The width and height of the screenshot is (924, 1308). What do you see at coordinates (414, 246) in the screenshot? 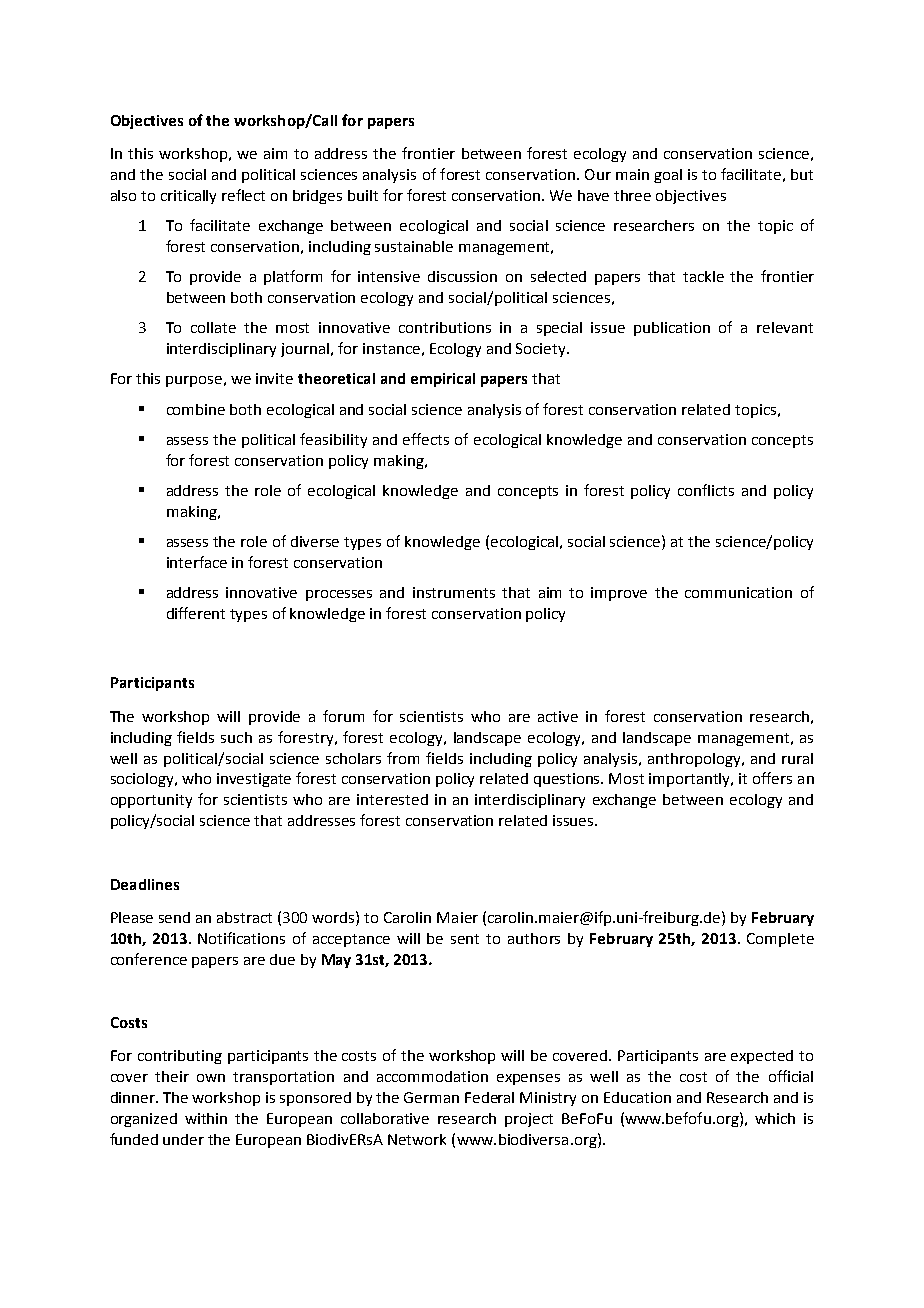
I see `sustainable` at bounding box center [414, 246].
